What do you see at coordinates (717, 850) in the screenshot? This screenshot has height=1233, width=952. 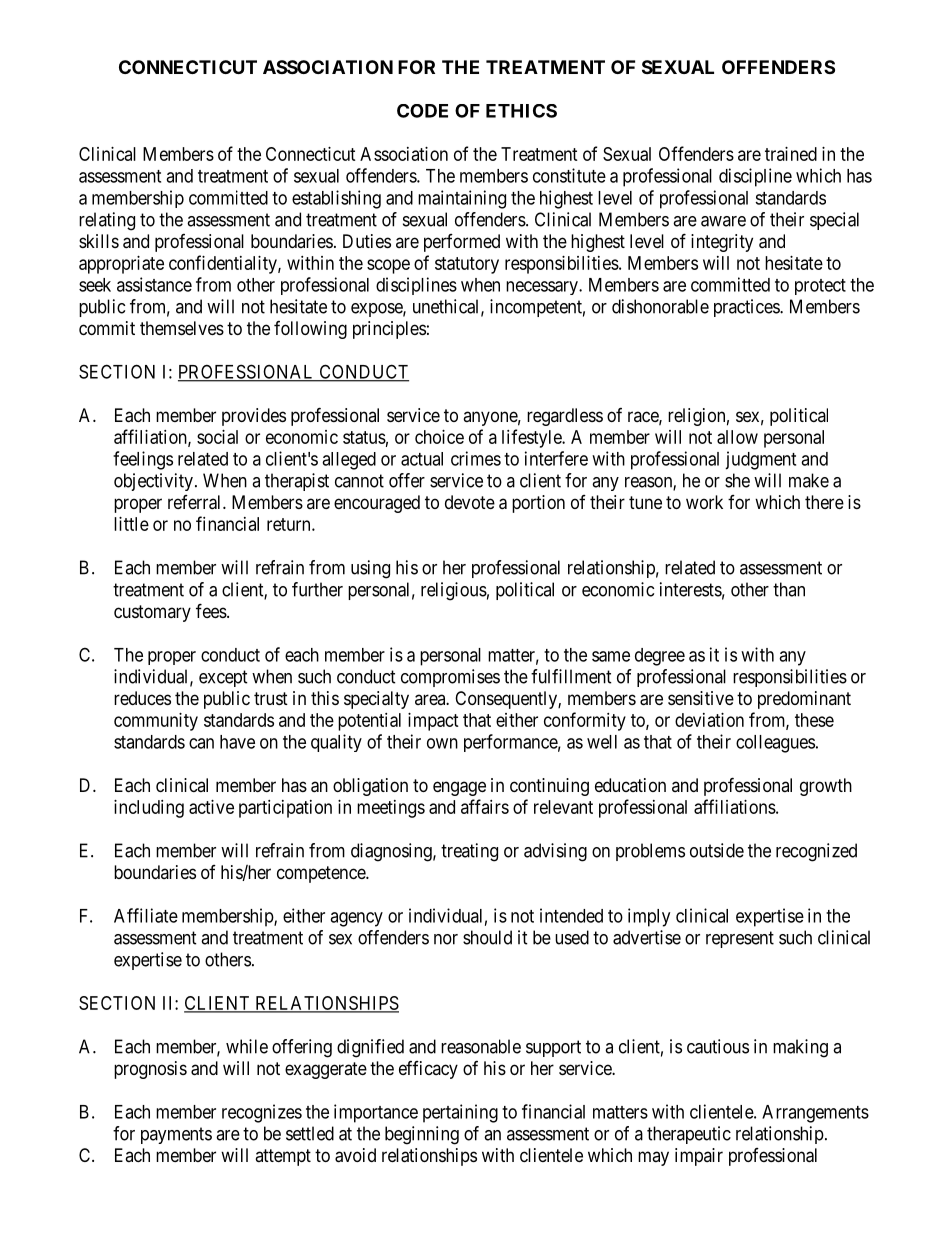 I see `outside` at bounding box center [717, 850].
